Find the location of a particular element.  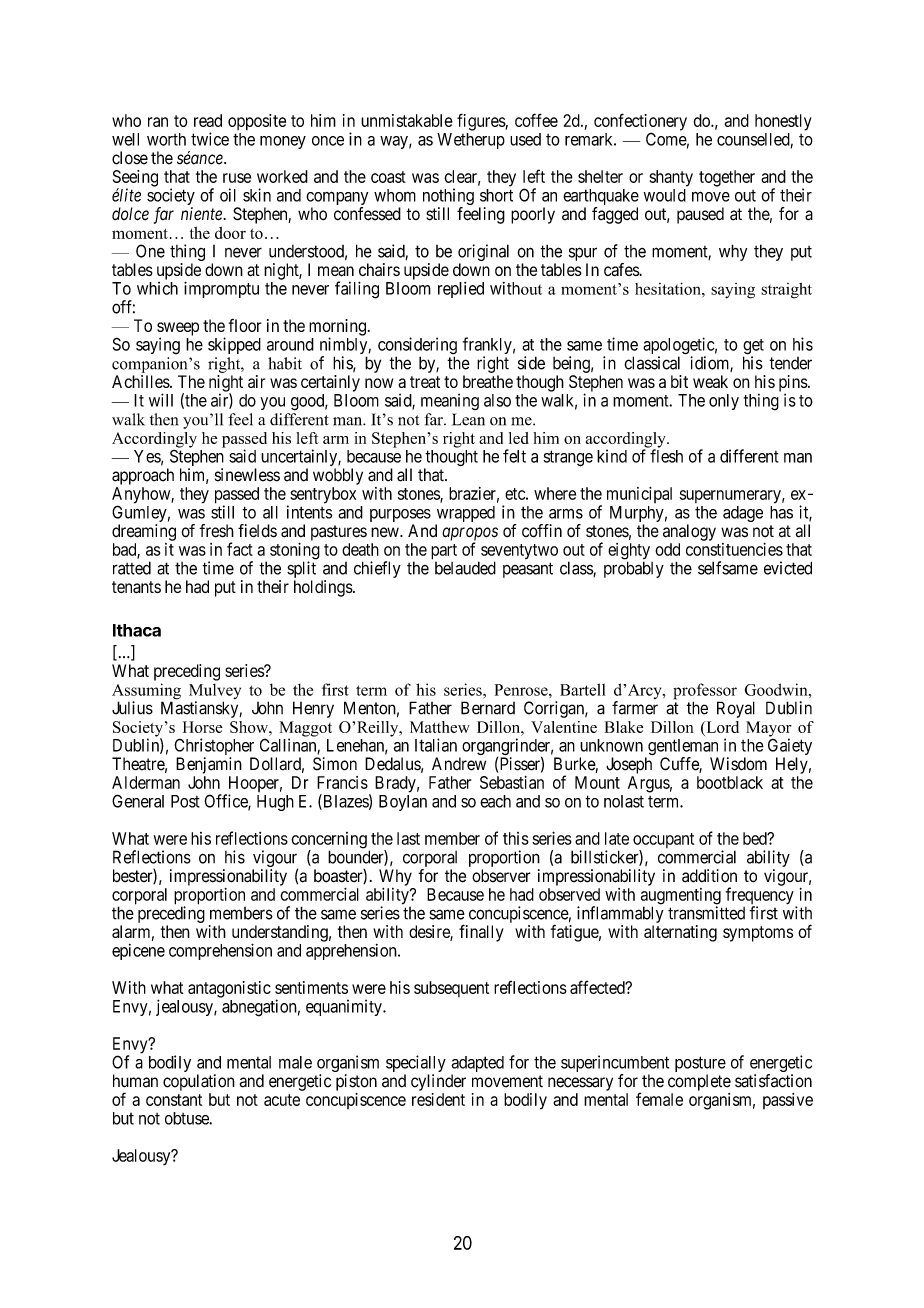

addition is located at coordinates (709, 876).
